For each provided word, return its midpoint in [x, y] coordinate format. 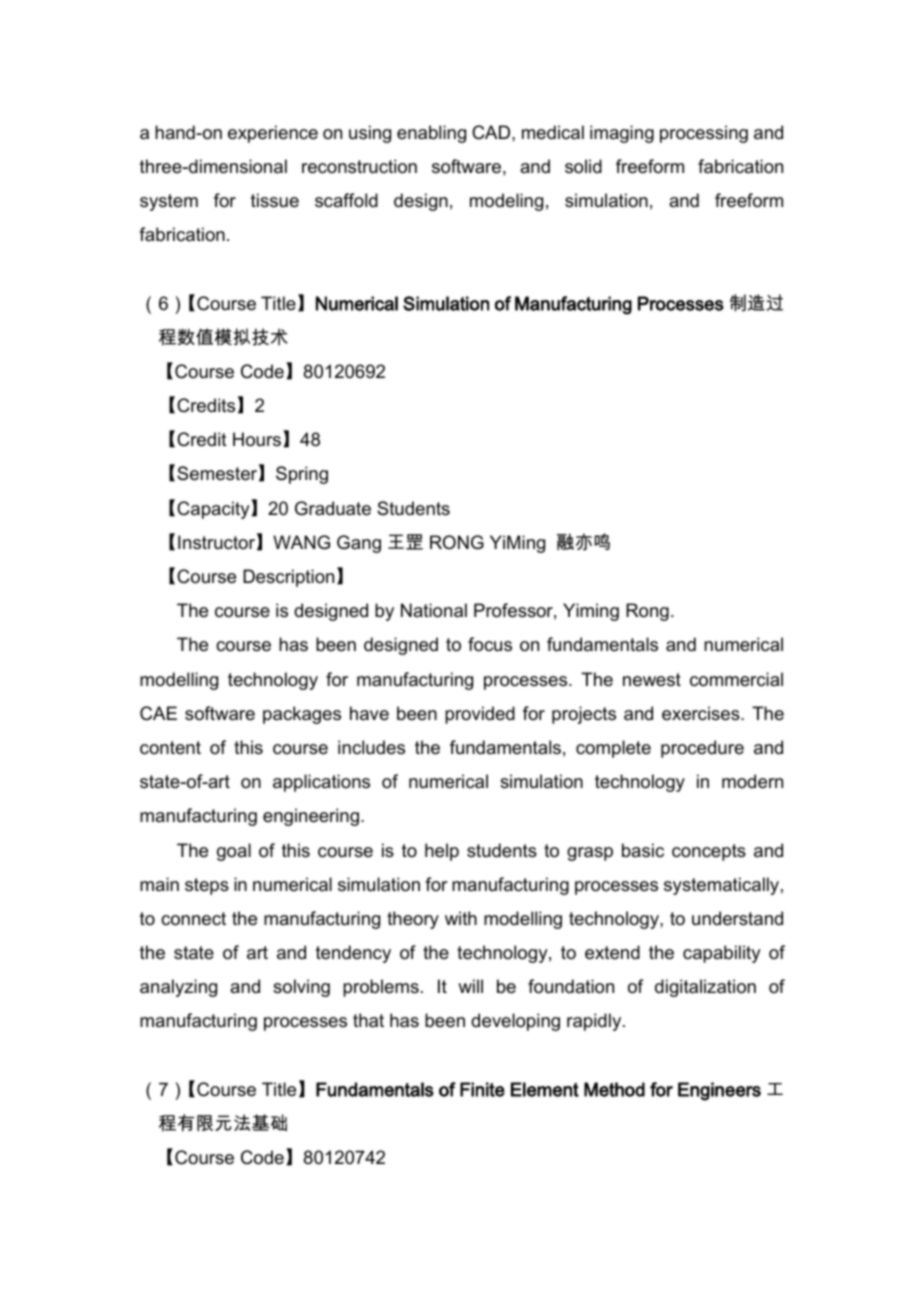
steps [207, 886]
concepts [709, 852]
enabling [431, 134]
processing [704, 134]
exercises [702, 713]
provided [480, 715]
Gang [359, 544]
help [442, 852]
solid [583, 166]
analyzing [178, 988]
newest [652, 680]
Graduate [333, 508]
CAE [158, 713]
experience [273, 134]
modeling [506, 202]
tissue [275, 200]
